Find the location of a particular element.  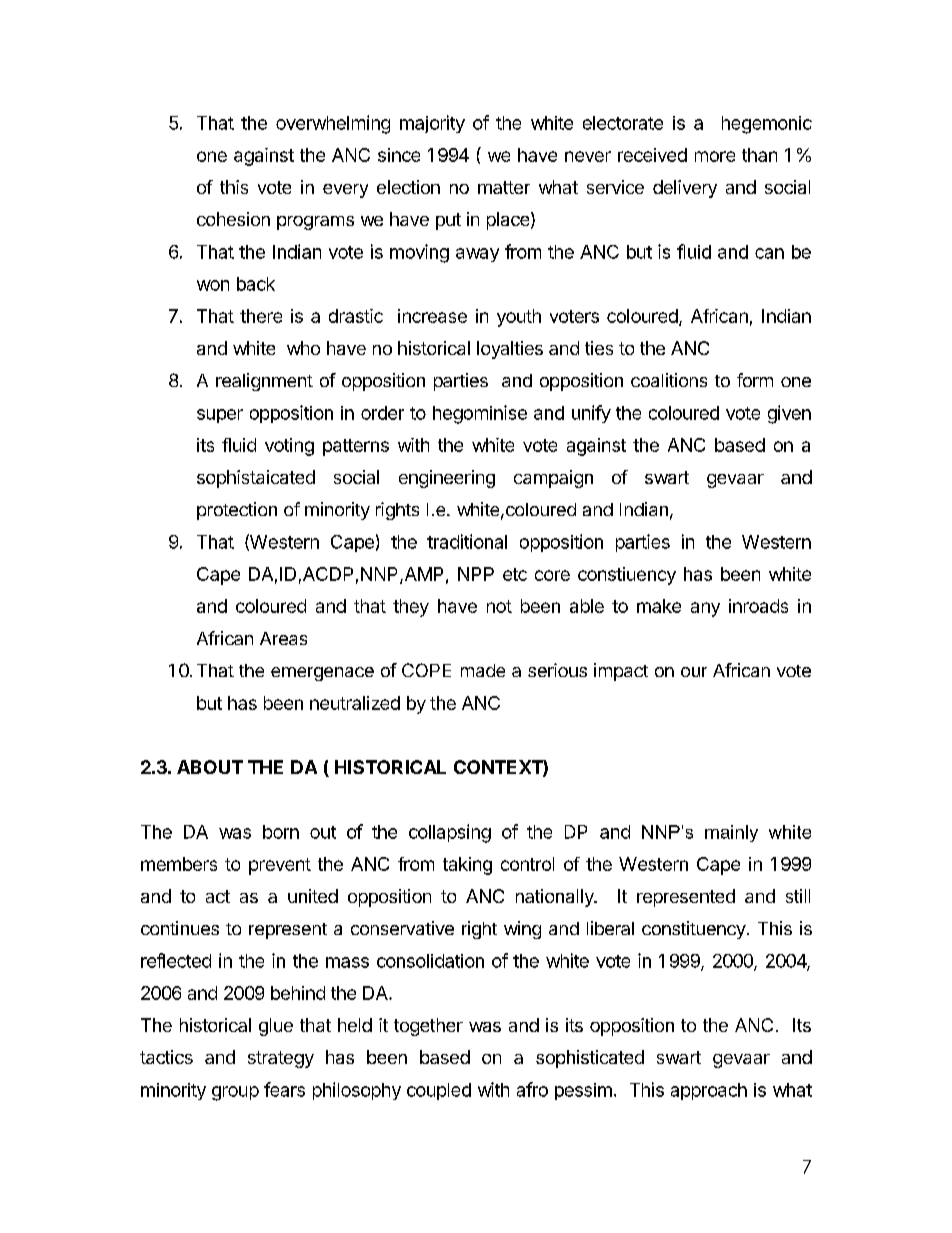

more is located at coordinates (715, 156).
